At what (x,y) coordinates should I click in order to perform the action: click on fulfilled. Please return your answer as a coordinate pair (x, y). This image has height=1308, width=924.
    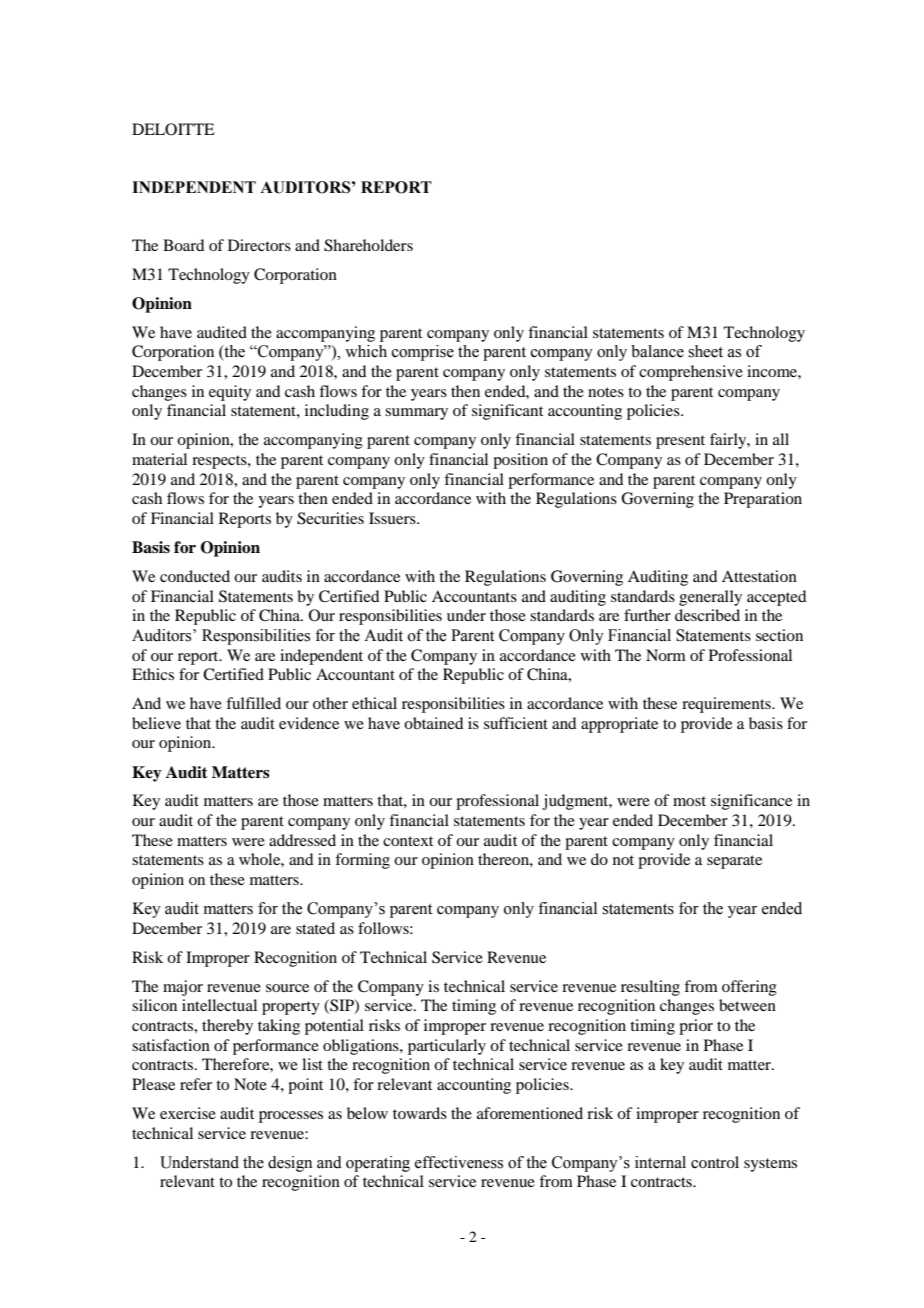
    Looking at the image, I should click on (253, 703).
